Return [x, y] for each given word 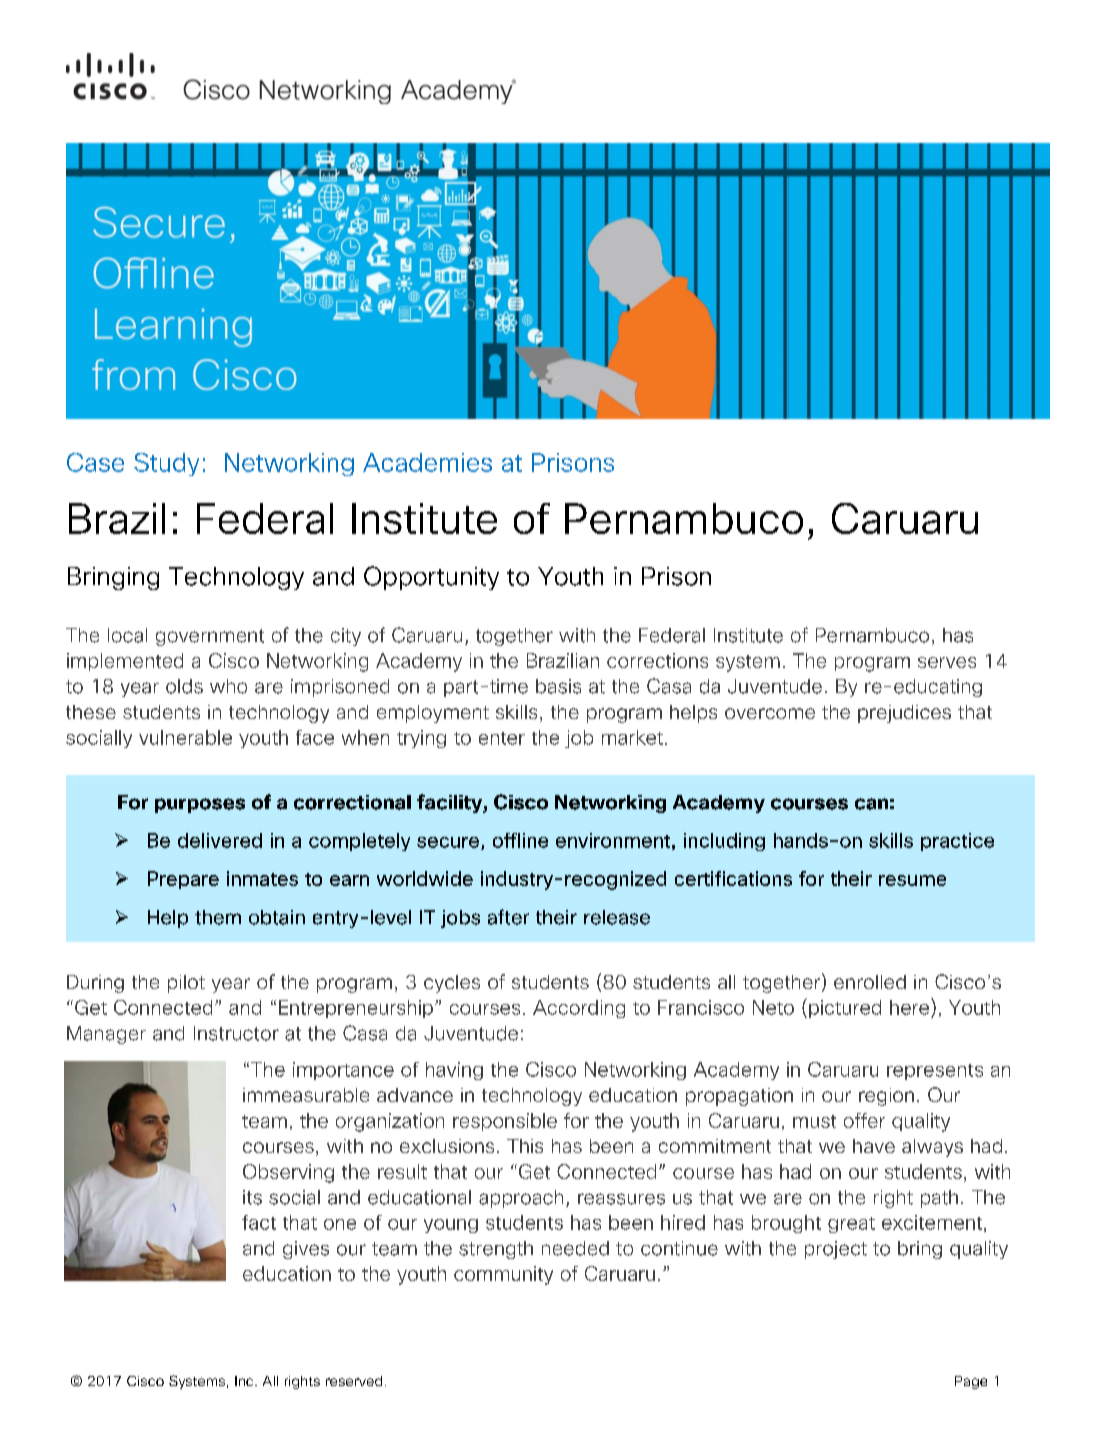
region [886, 1097]
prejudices [904, 714]
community [503, 1275]
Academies [427, 462]
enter [502, 738]
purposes [200, 805]
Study [166, 464]
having [454, 1071]
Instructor [236, 1033]
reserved [354, 1381]
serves [947, 662]
